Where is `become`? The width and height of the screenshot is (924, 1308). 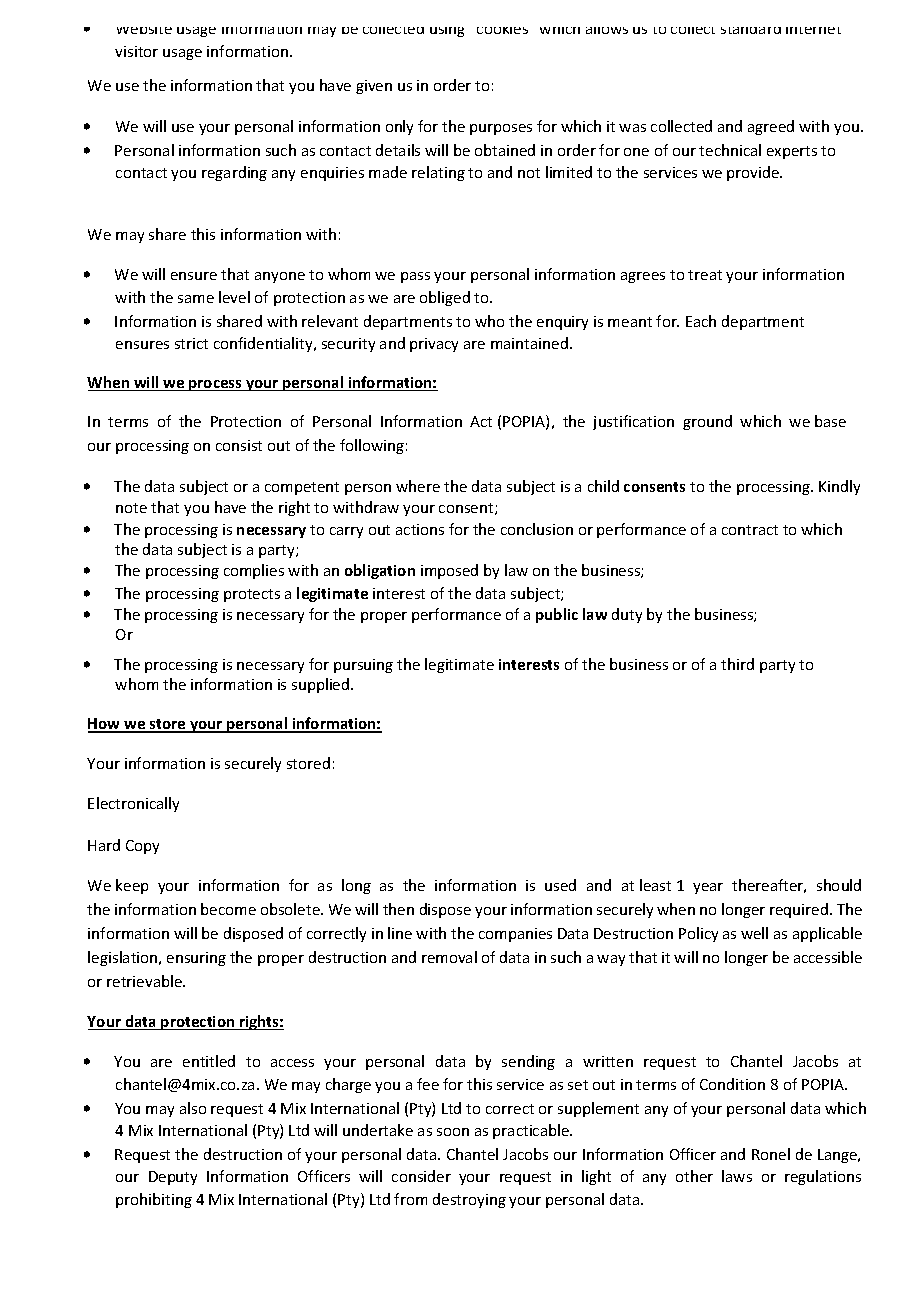
become is located at coordinates (228, 909).
